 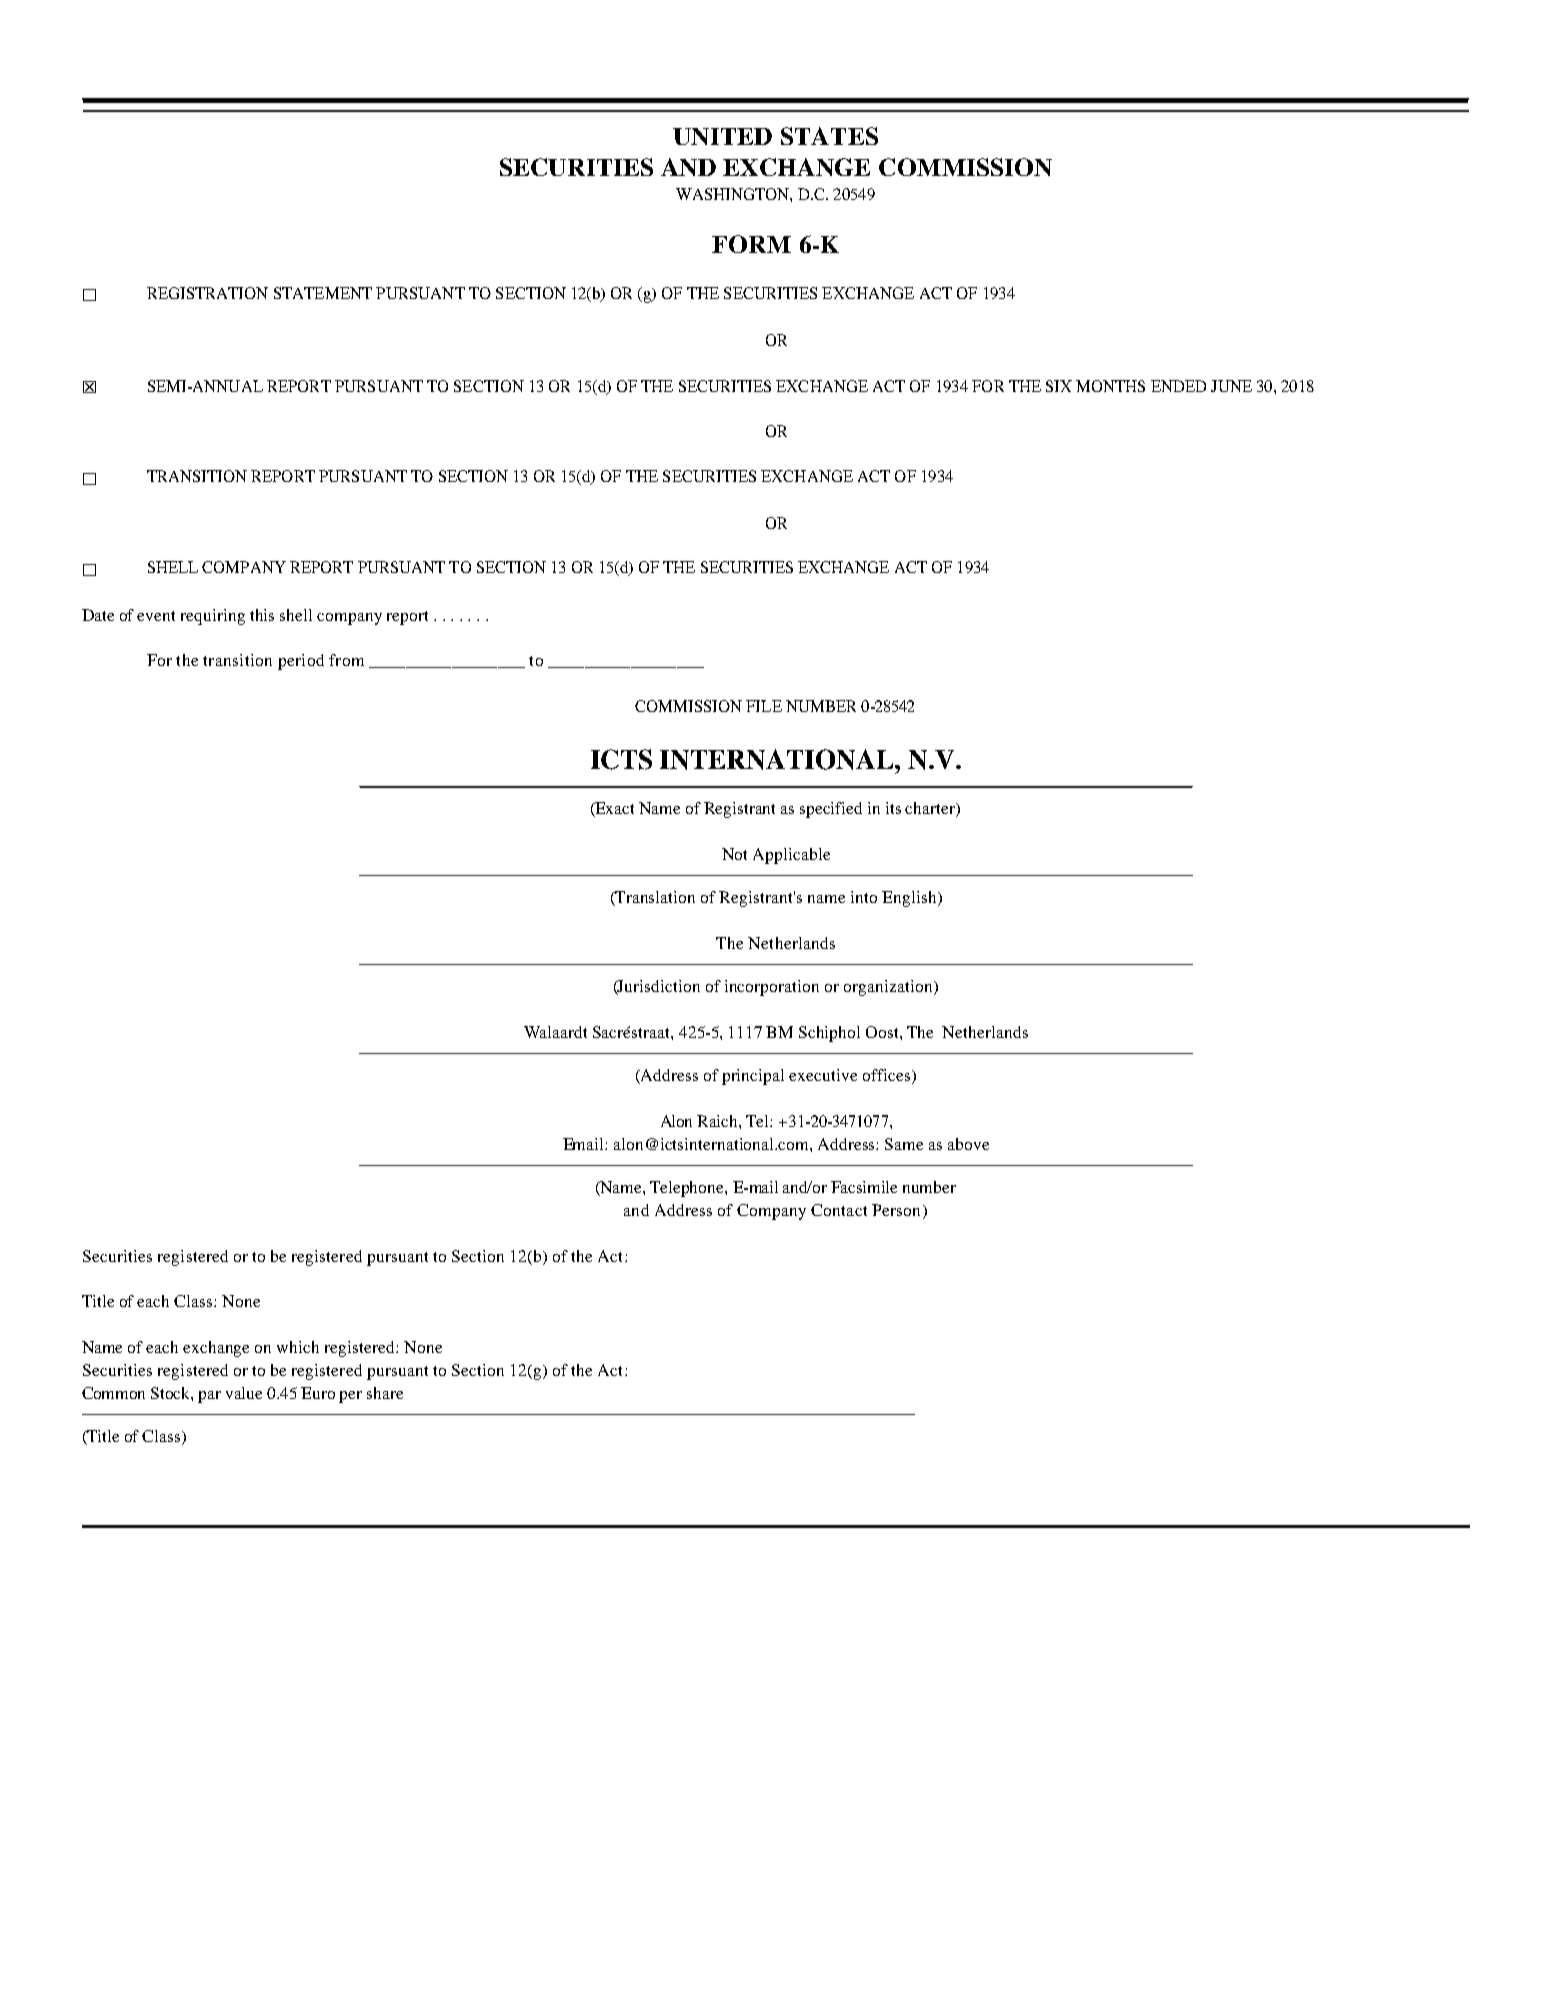 What do you see at coordinates (1110, 386) in the screenshot?
I see `MONTHS` at bounding box center [1110, 386].
